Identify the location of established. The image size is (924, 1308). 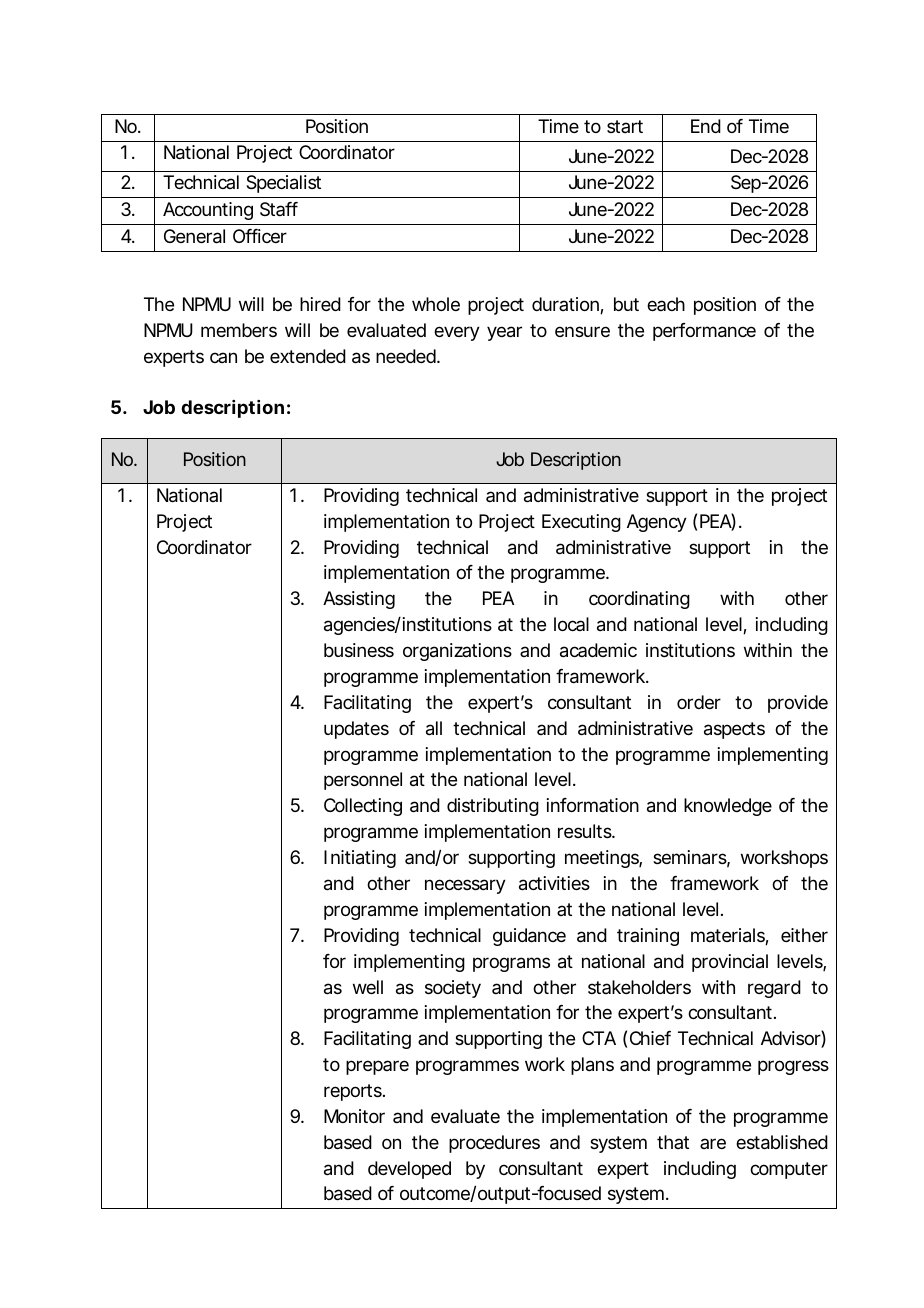
(782, 1142).
